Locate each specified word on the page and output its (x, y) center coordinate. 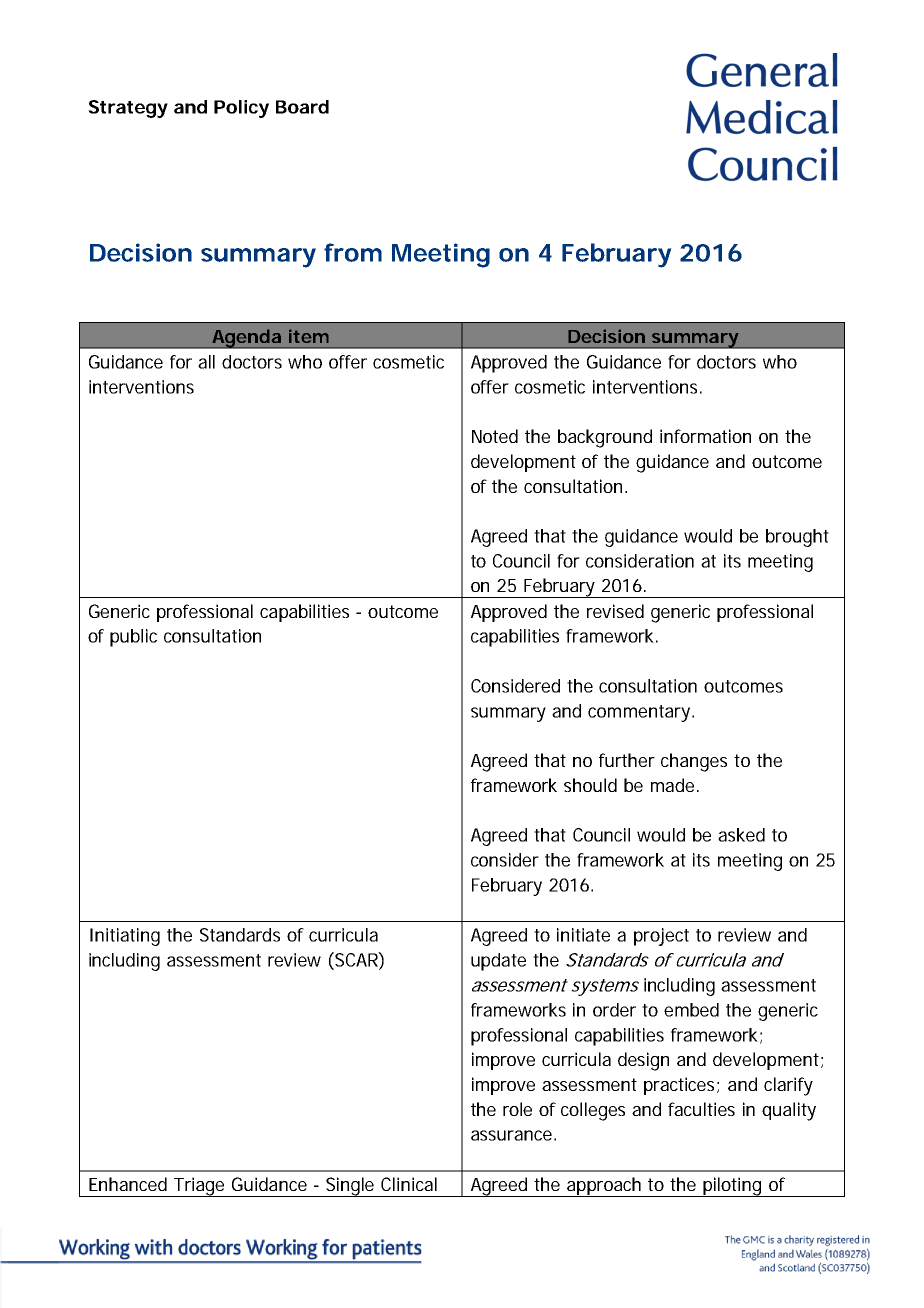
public (133, 638)
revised (615, 611)
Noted (495, 436)
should (590, 785)
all (206, 362)
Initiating (125, 937)
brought (797, 538)
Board (302, 107)
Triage (200, 1187)
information (705, 436)
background (605, 438)
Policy (241, 109)
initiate (583, 935)
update (498, 962)
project (661, 937)
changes (694, 762)
